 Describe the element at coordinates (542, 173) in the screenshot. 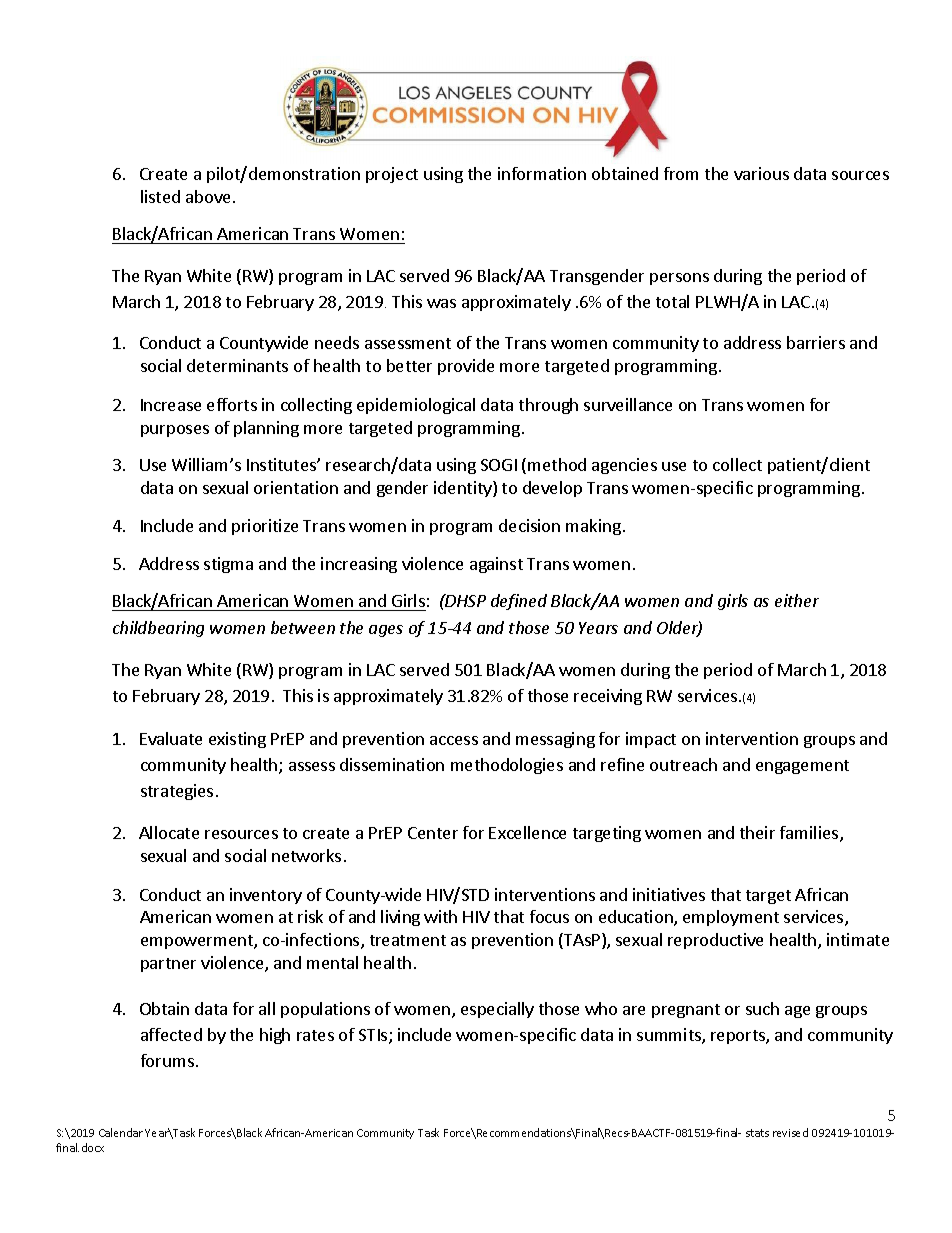

I see `information` at that location.
